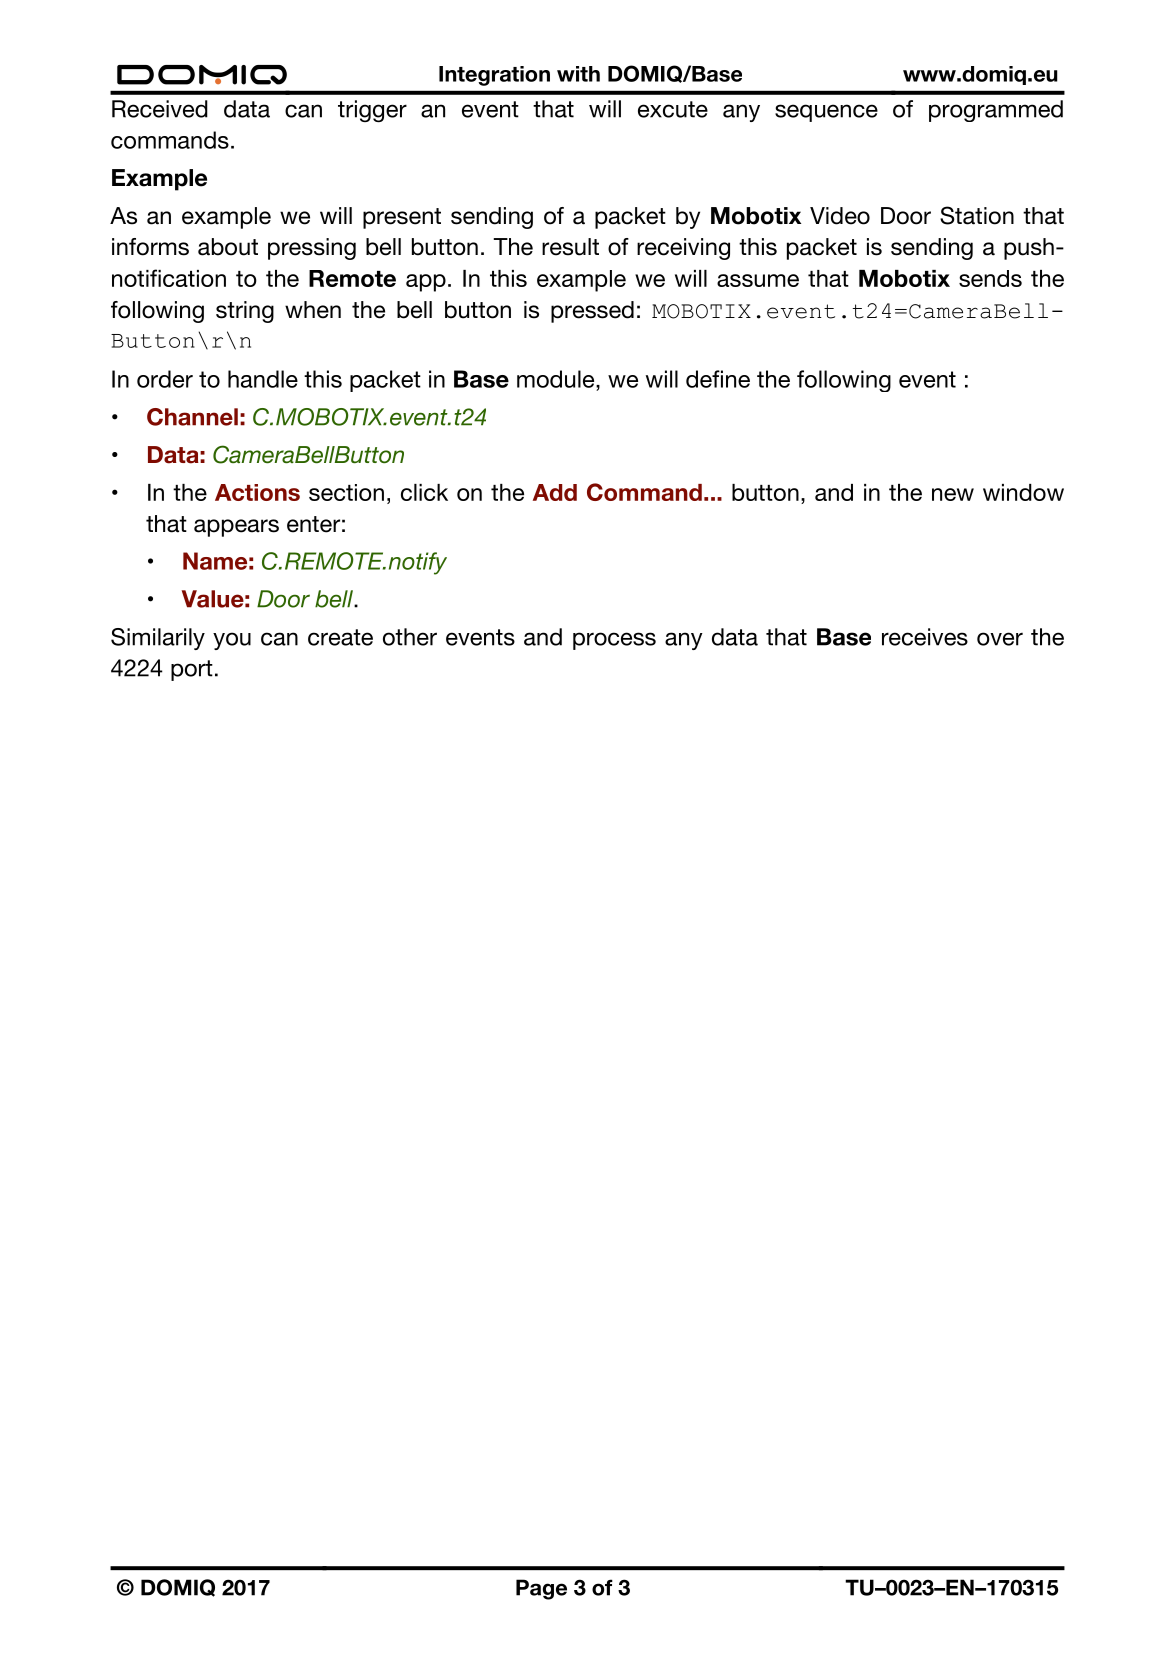  I want to click on process, so click(614, 641).
